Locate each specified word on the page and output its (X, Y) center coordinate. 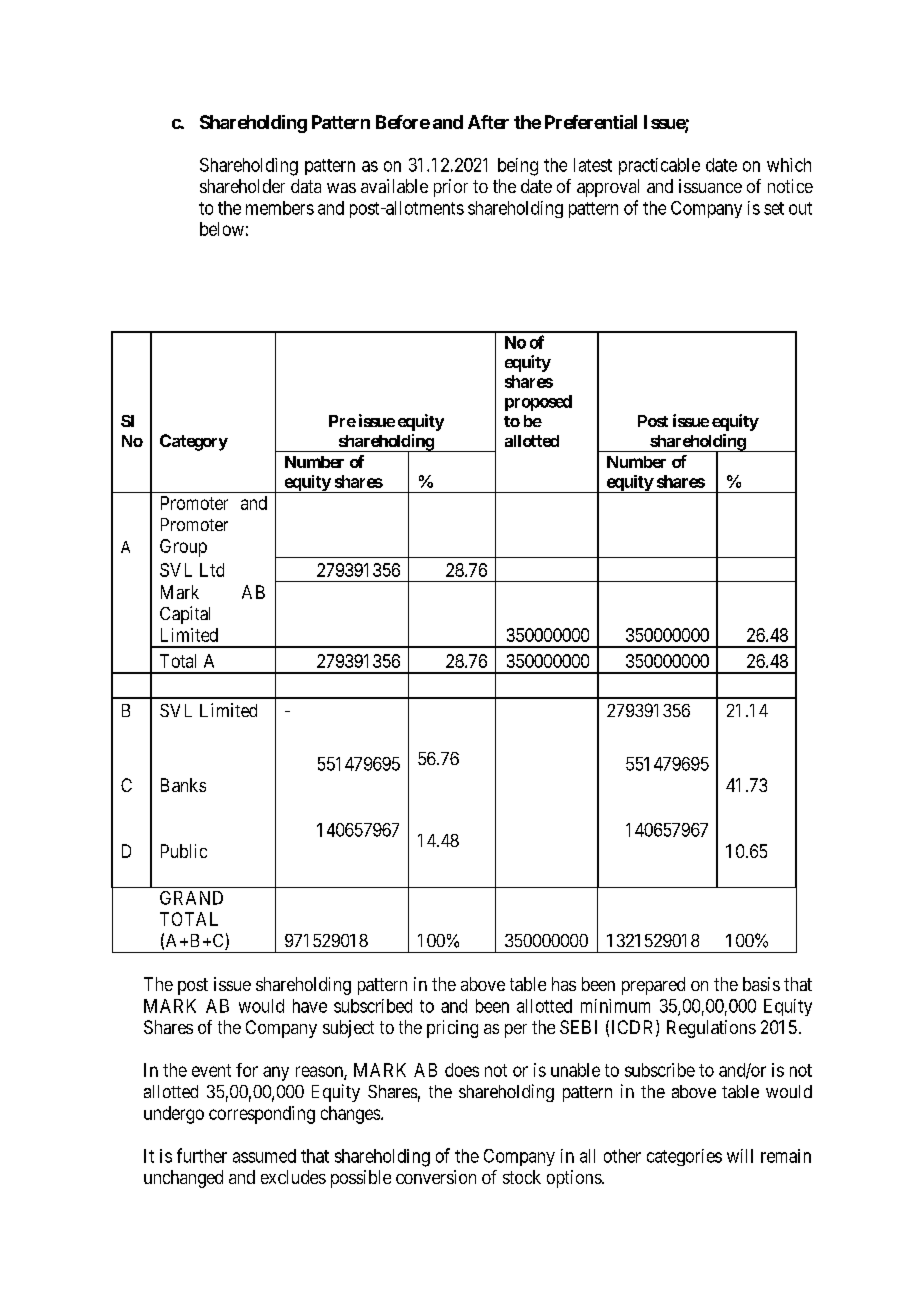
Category (194, 442)
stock (522, 1177)
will (740, 1156)
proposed (538, 403)
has (564, 984)
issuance (710, 186)
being (518, 167)
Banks (183, 785)
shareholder (242, 186)
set (774, 208)
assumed (264, 1156)
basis (761, 984)
